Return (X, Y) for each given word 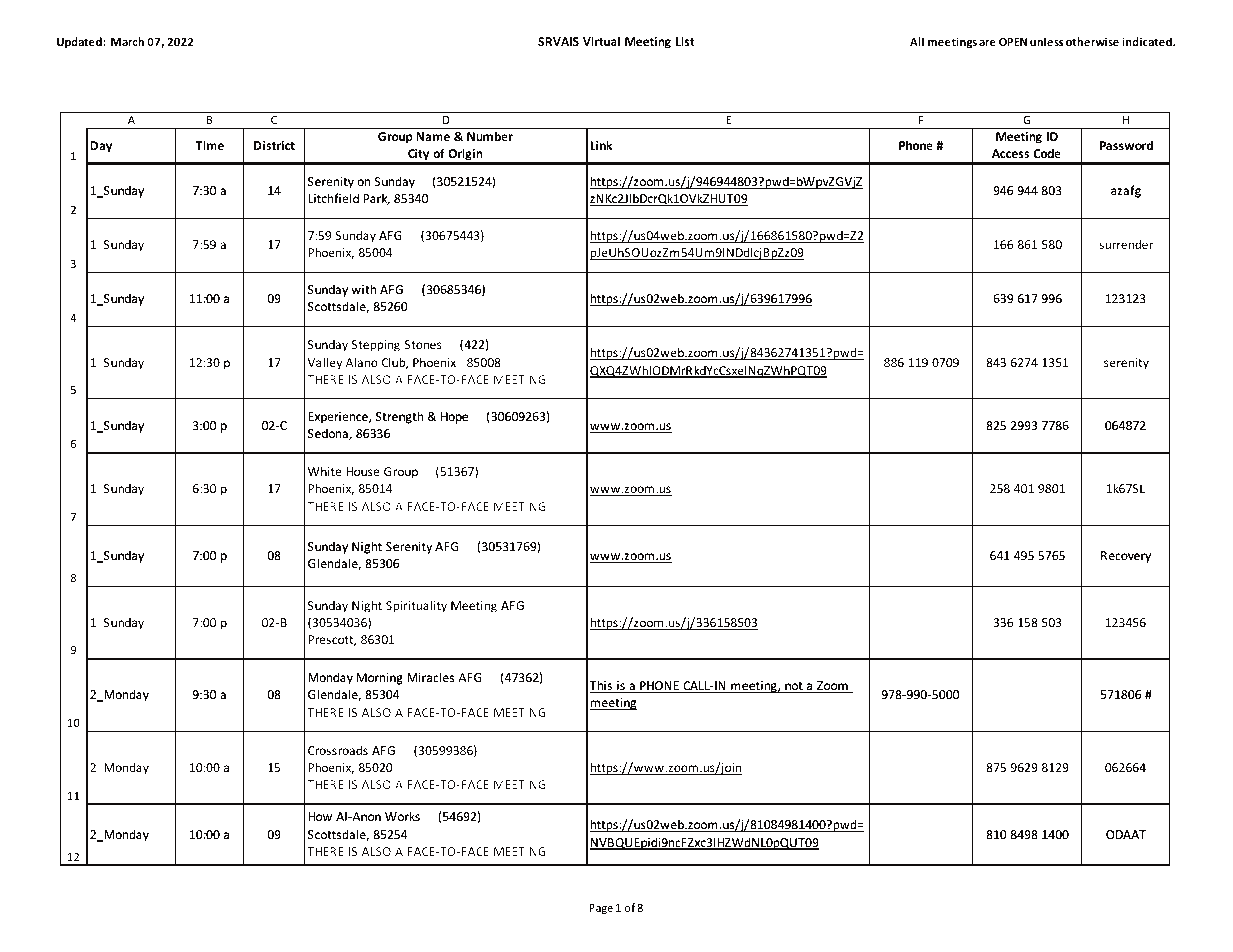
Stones (423, 344)
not (794, 687)
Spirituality (416, 606)
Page (601, 909)
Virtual (601, 41)
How (320, 816)
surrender (1126, 244)
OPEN (1013, 42)
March (127, 41)
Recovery (1126, 557)
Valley (325, 363)
